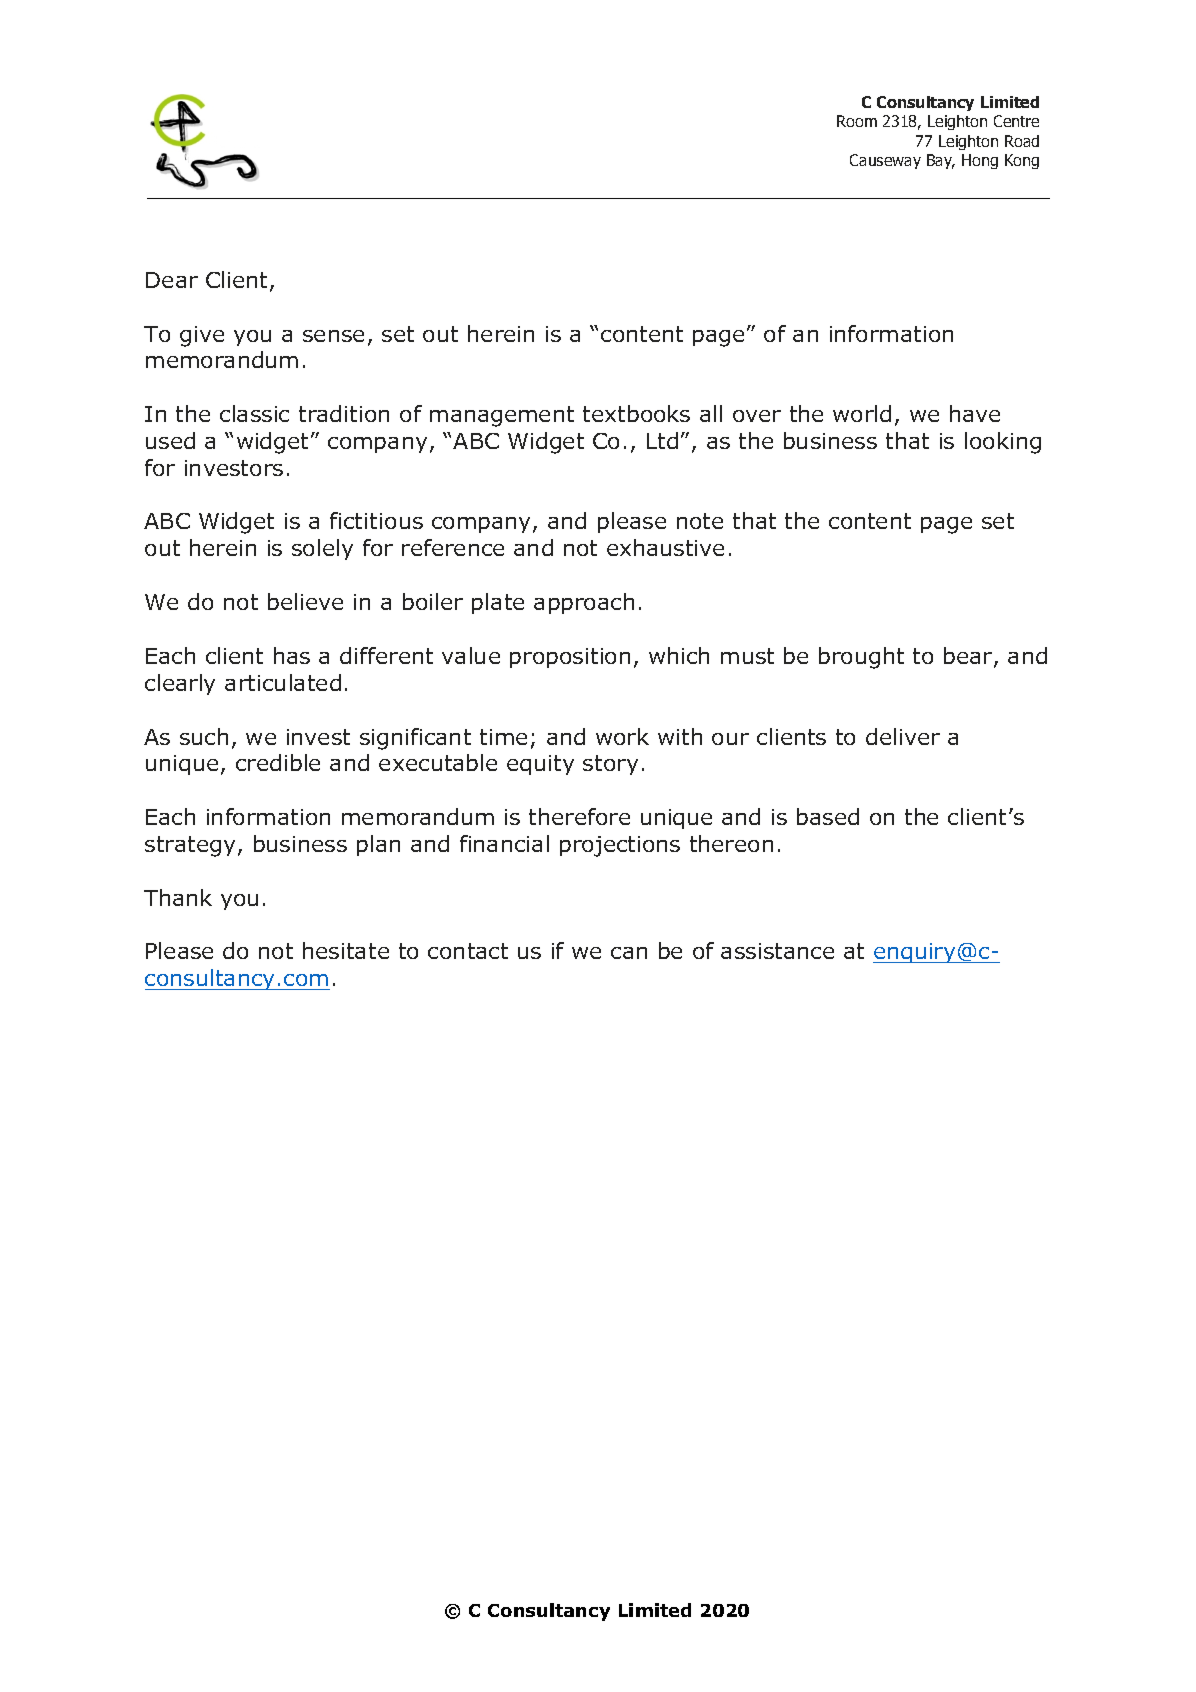 This screenshot has height=1692, width=1196. What do you see at coordinates (172, 280) in the screenshot?
I see `Dear` at bounding box center [172, 280].
